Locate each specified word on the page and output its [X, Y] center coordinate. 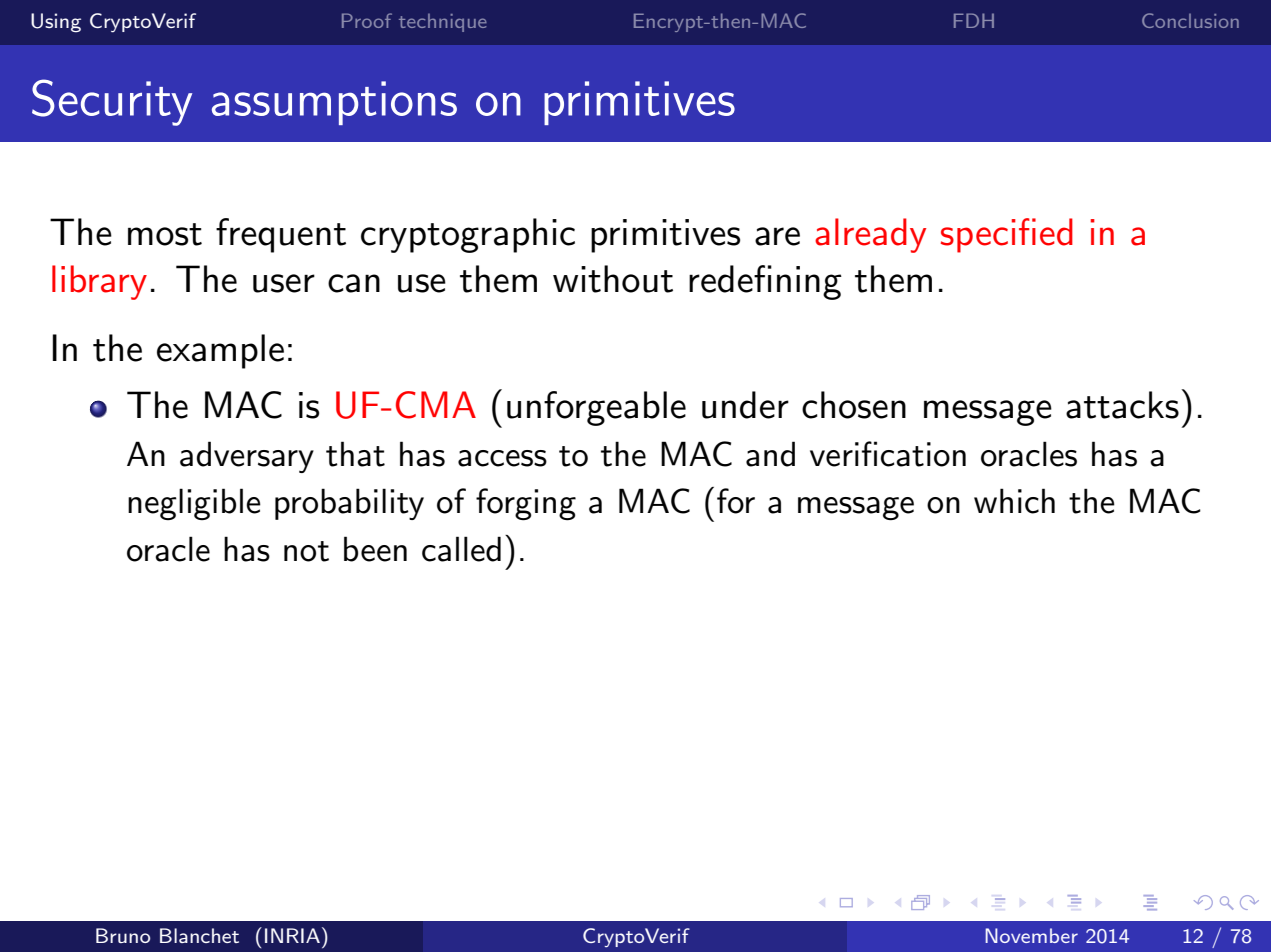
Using [56, 23]
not [306, 551]
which [1014, 501]
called [461, 549]
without [613, 279]
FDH [974, 20]
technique [443, 23]
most [165, 234]
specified [1007, 235]
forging [526, 504]
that [355, 454]
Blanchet [199, 935]
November [1031, 935]
